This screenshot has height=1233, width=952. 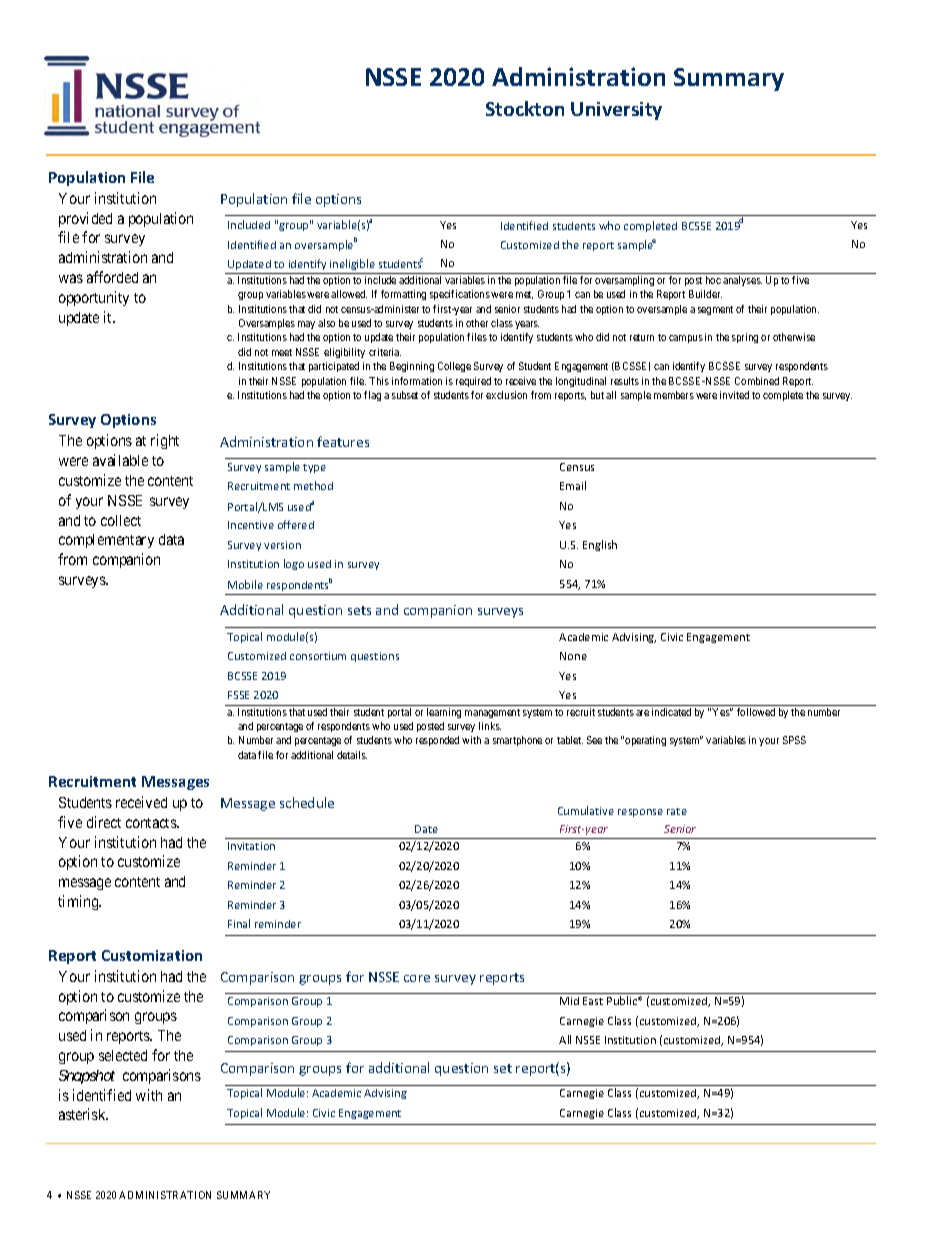 I want to click on responded, so click(x=437, y=741).
